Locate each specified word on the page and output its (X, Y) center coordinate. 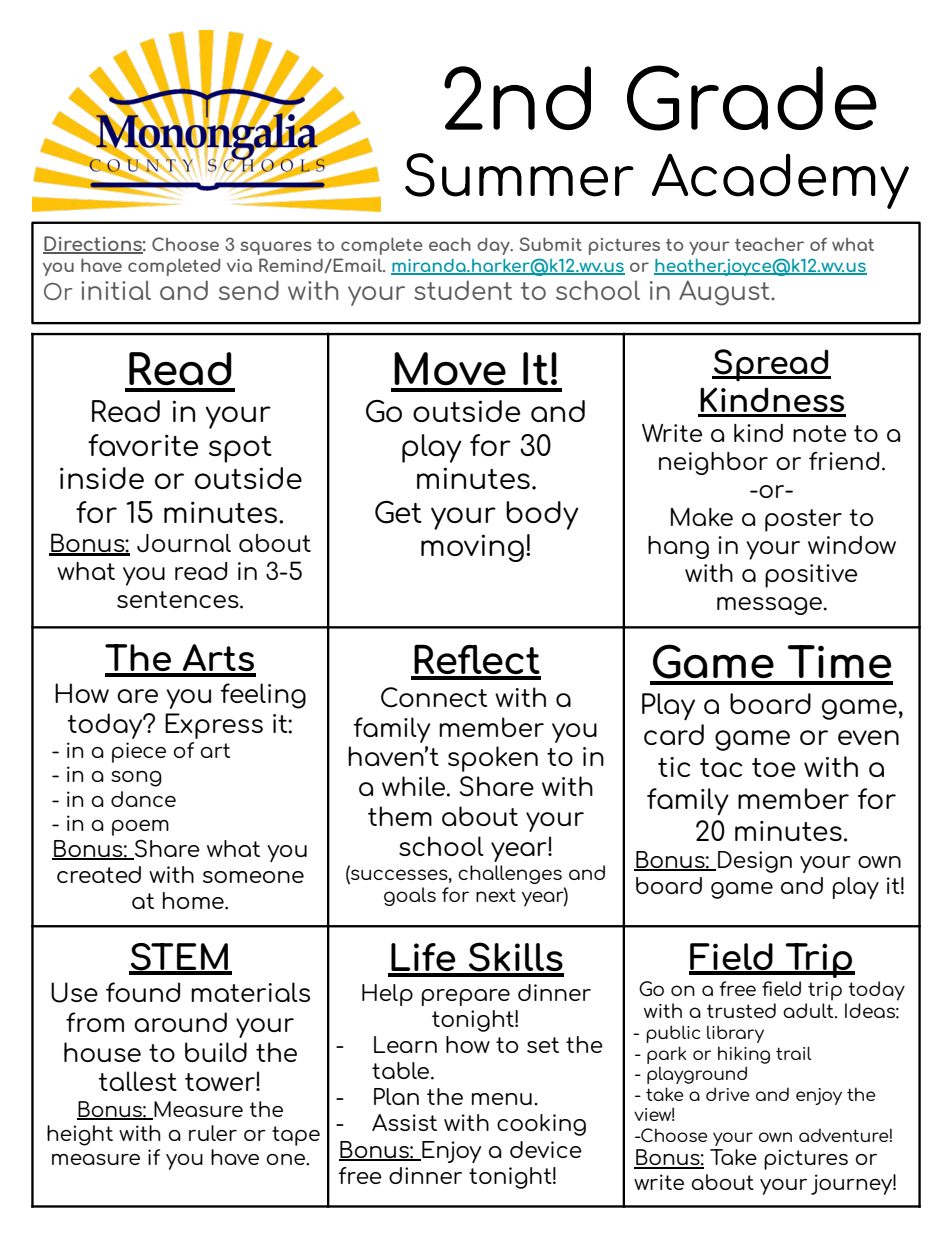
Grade (752, 98)
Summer (519, 175)
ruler (213, 1133)
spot (240, 449)
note (819, 433)
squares (276, 248)
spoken (493, 759)
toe (774, 767)
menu (502, 1099)
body (542, 515)
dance (143, 799)
